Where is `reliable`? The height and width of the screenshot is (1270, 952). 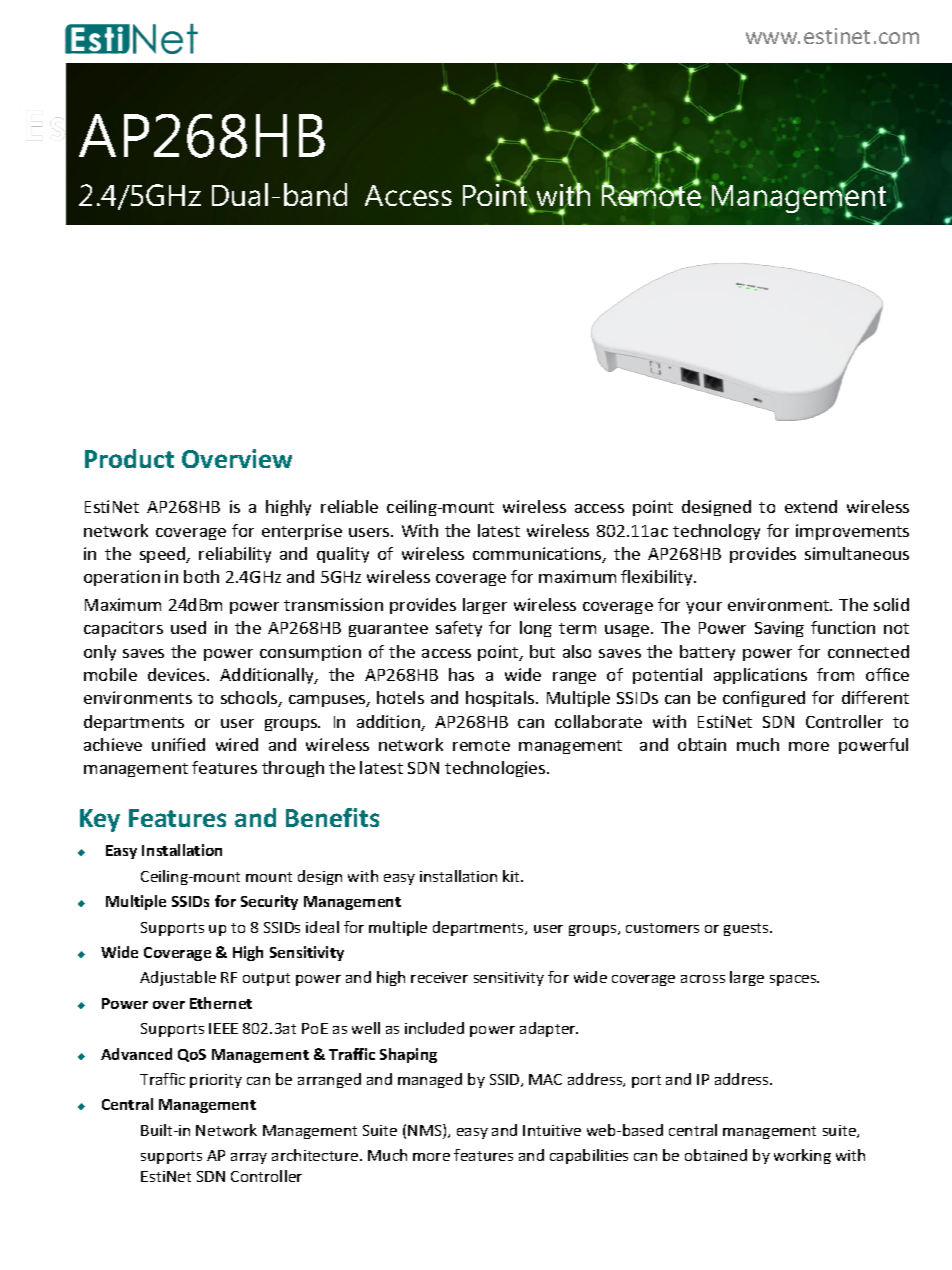
reliable is located at coordinates (349, 506).
